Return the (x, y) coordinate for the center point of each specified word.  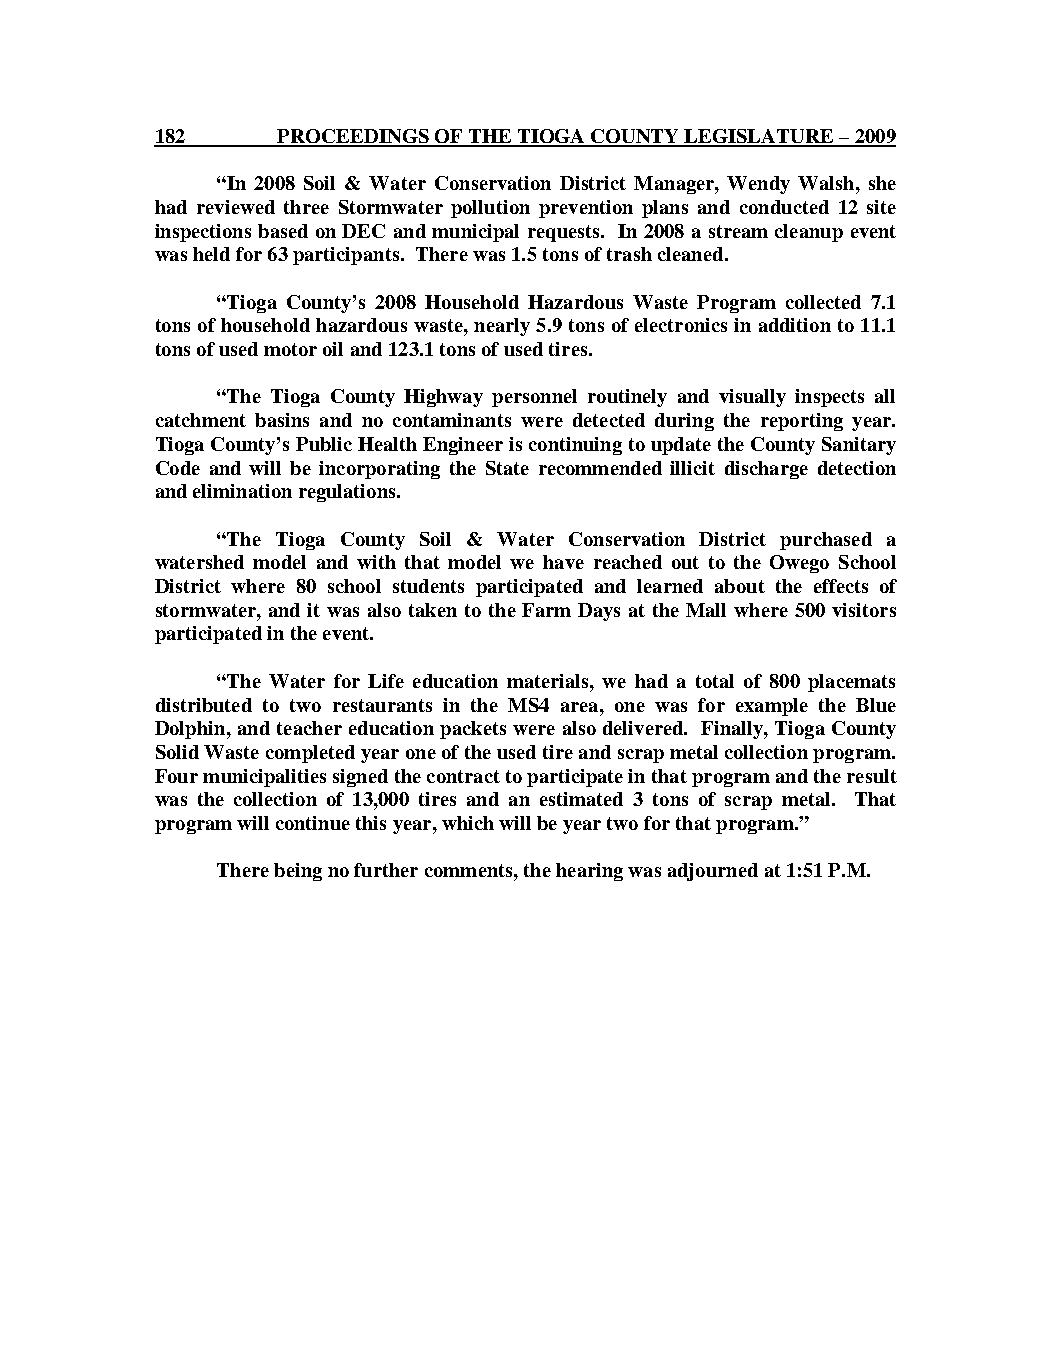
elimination (242, 491)
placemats (851, 683)
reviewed (236, 207)
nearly (502, 327)
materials (549, 681)
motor (290, 349)
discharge (766, 470)
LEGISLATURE (759, 137)
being (298, 872)
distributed (204, 705)
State (507, 468)
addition (795, 325)
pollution (490, 209)
